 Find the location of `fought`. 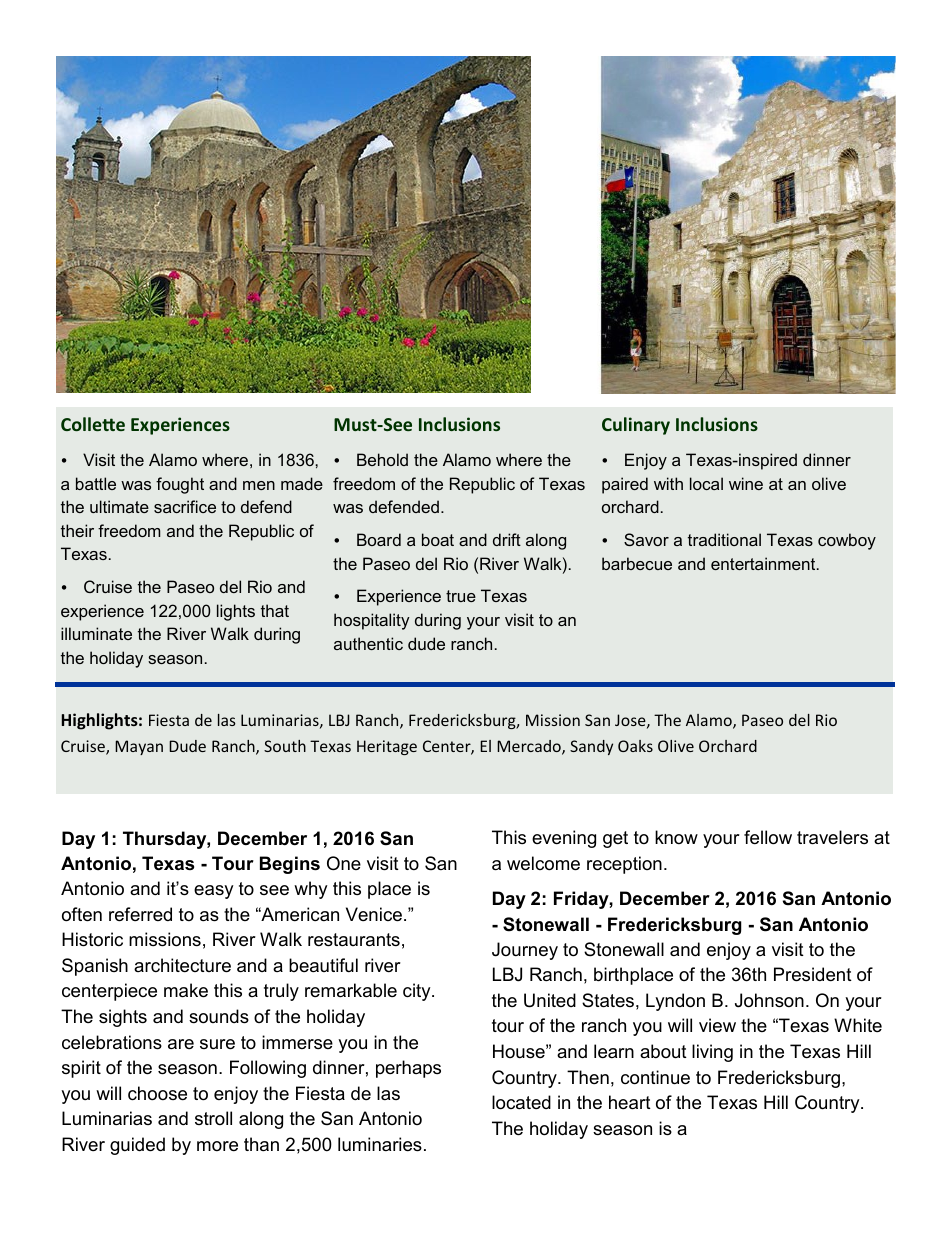

fought is located at coordinates (180, 485).
